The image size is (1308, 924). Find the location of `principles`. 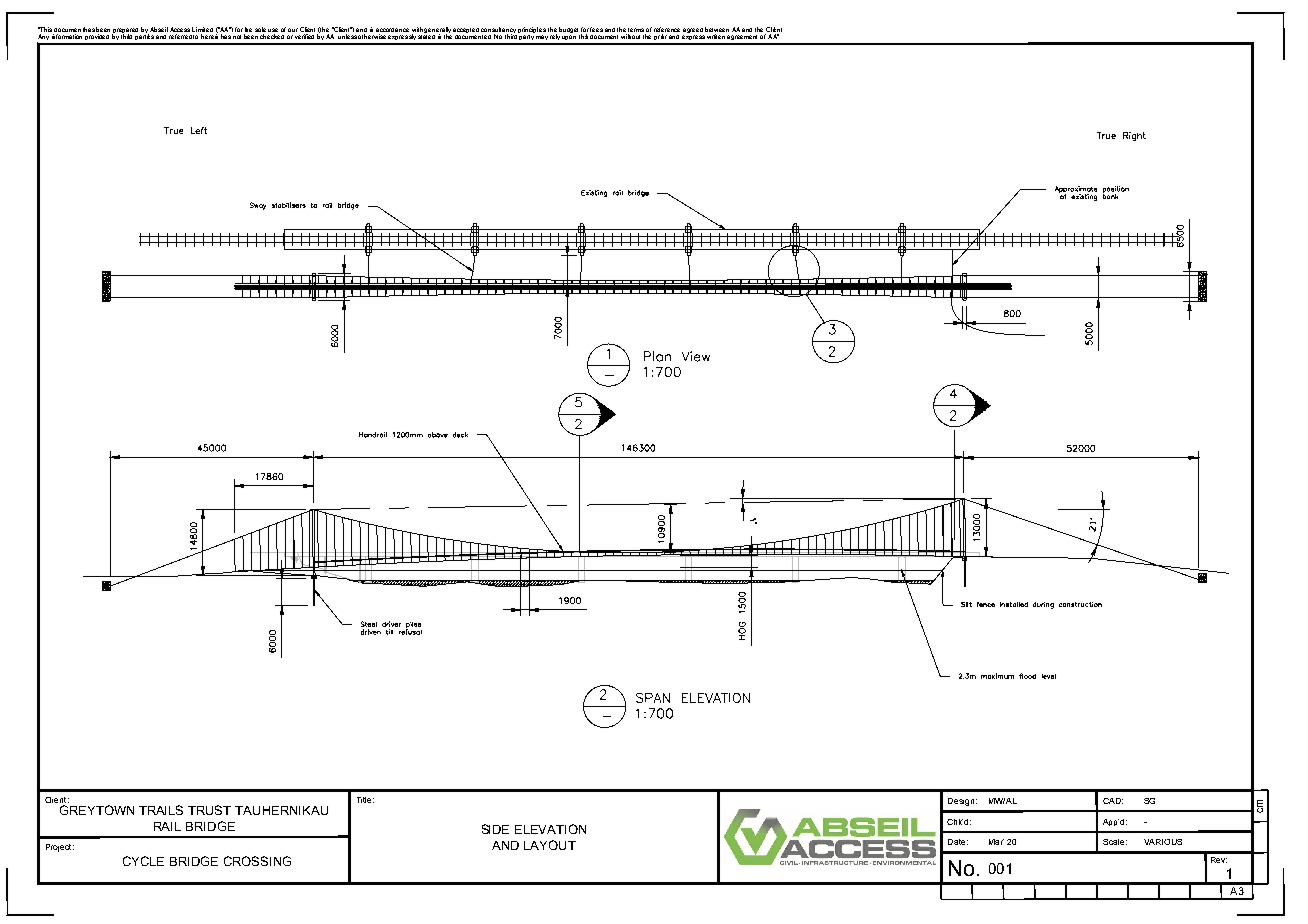

principles is located at coordinates (532, 30).
